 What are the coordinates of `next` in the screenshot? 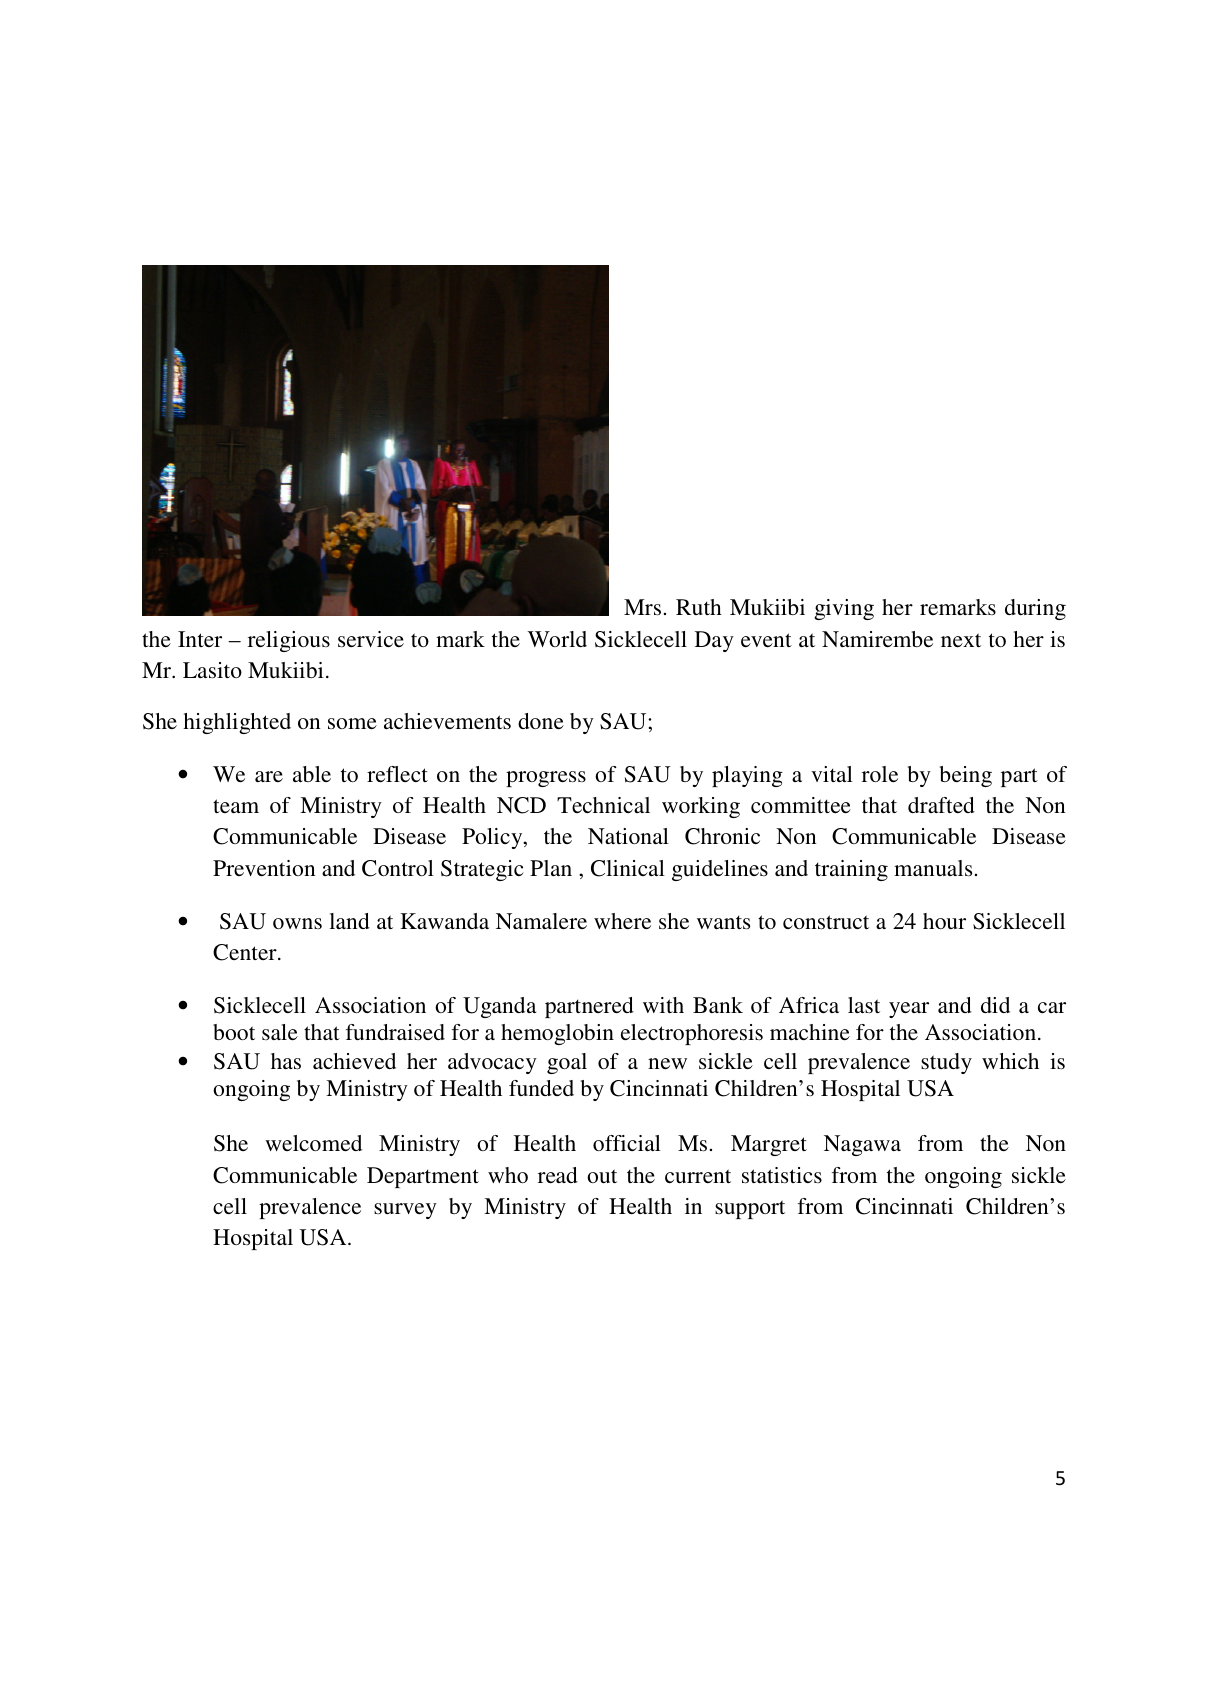 It's located at (961, 640).
